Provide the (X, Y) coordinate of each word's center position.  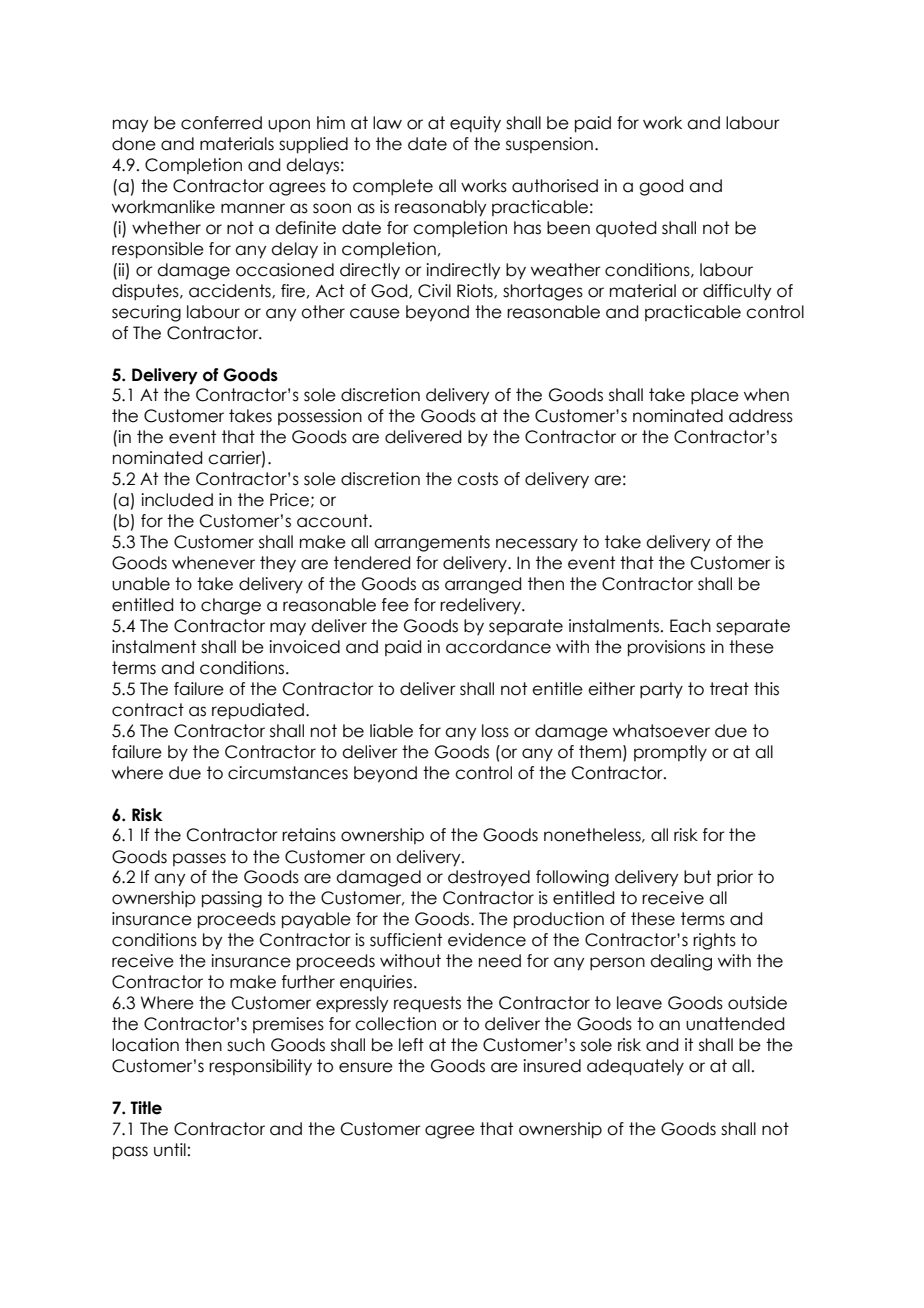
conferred (221, 123)
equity (475, 124)
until (170, 1150)
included (177, 500)
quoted (626, 229)
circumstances (288, 773)
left (411, 1045)
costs (477, 479)
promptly (670, 753)
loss (495, 731)
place (715, 396)
